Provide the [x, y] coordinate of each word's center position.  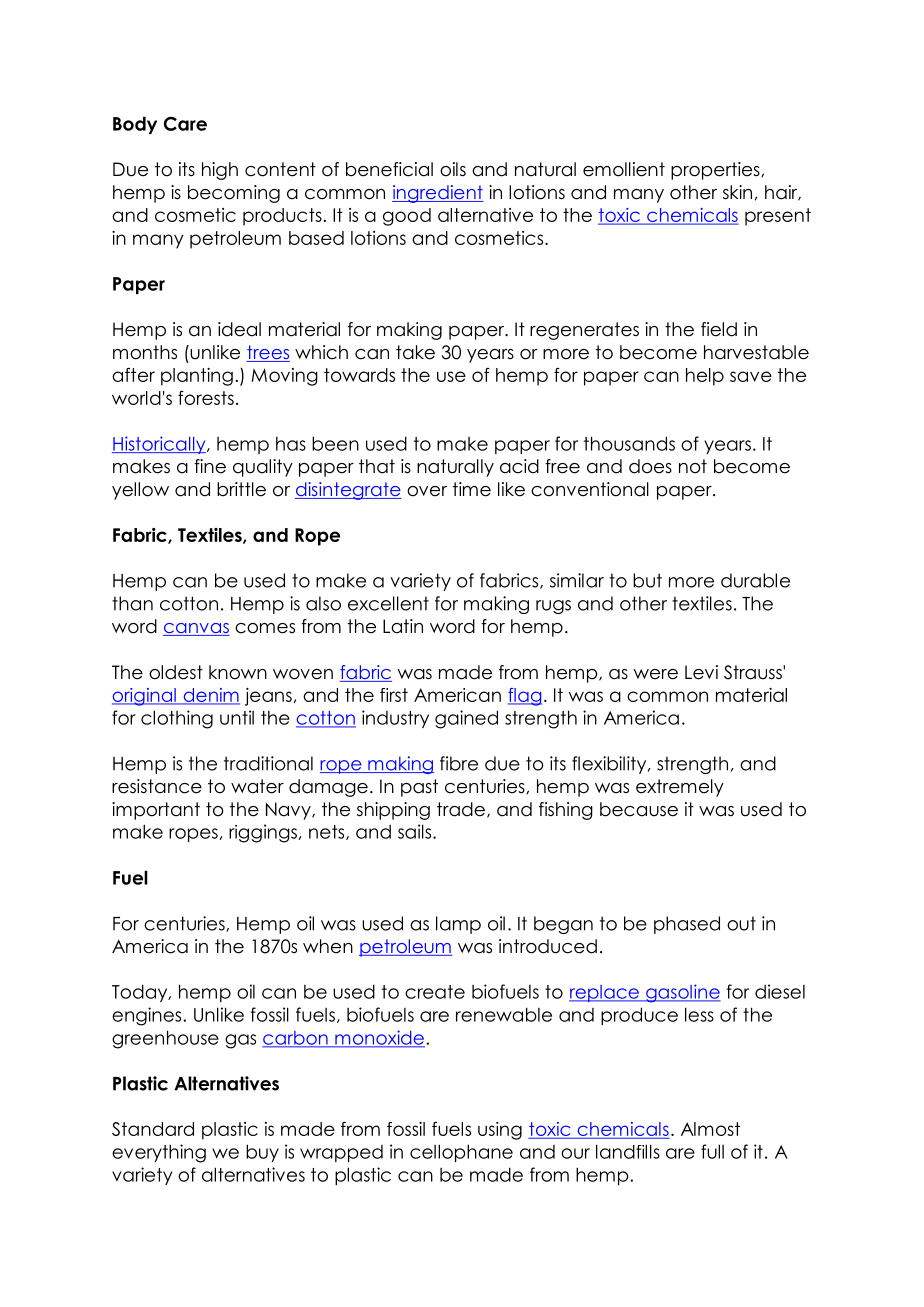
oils [453, 169]
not [693, 466]
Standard [153, 1129]
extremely [680, 788]
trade [461, 809]
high [220, 171]
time [472, 489]
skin [737, 192]
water [257, 786]
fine [210, 466]
